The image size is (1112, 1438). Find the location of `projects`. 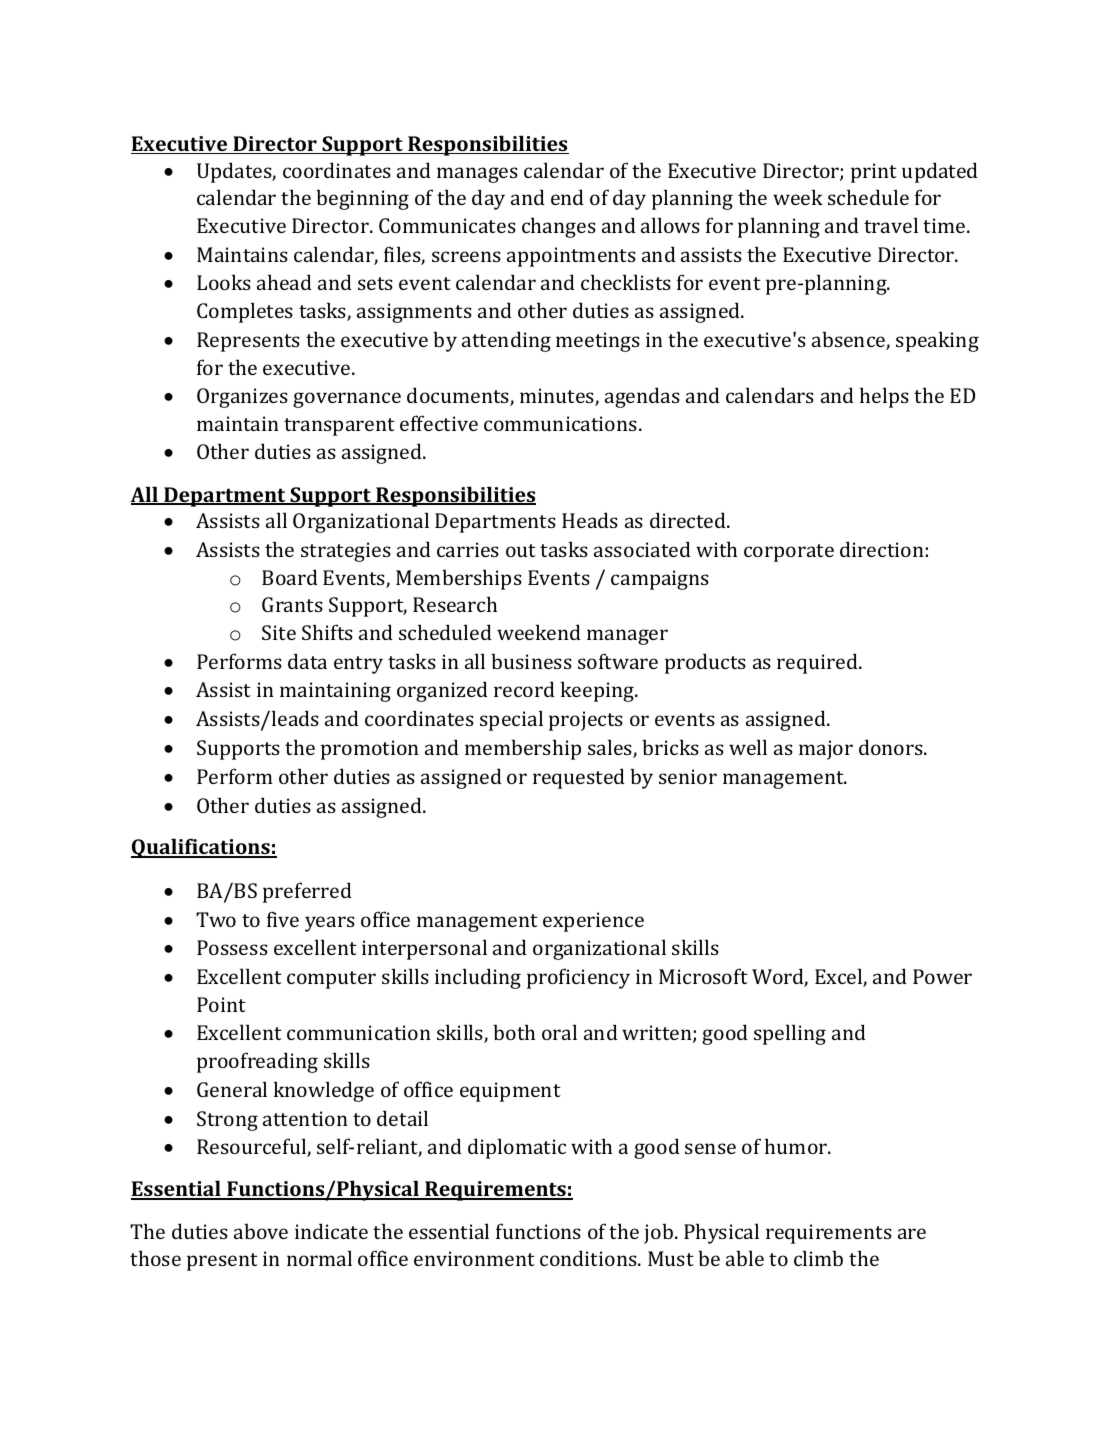

projects is located at coordinates (586, 721).
